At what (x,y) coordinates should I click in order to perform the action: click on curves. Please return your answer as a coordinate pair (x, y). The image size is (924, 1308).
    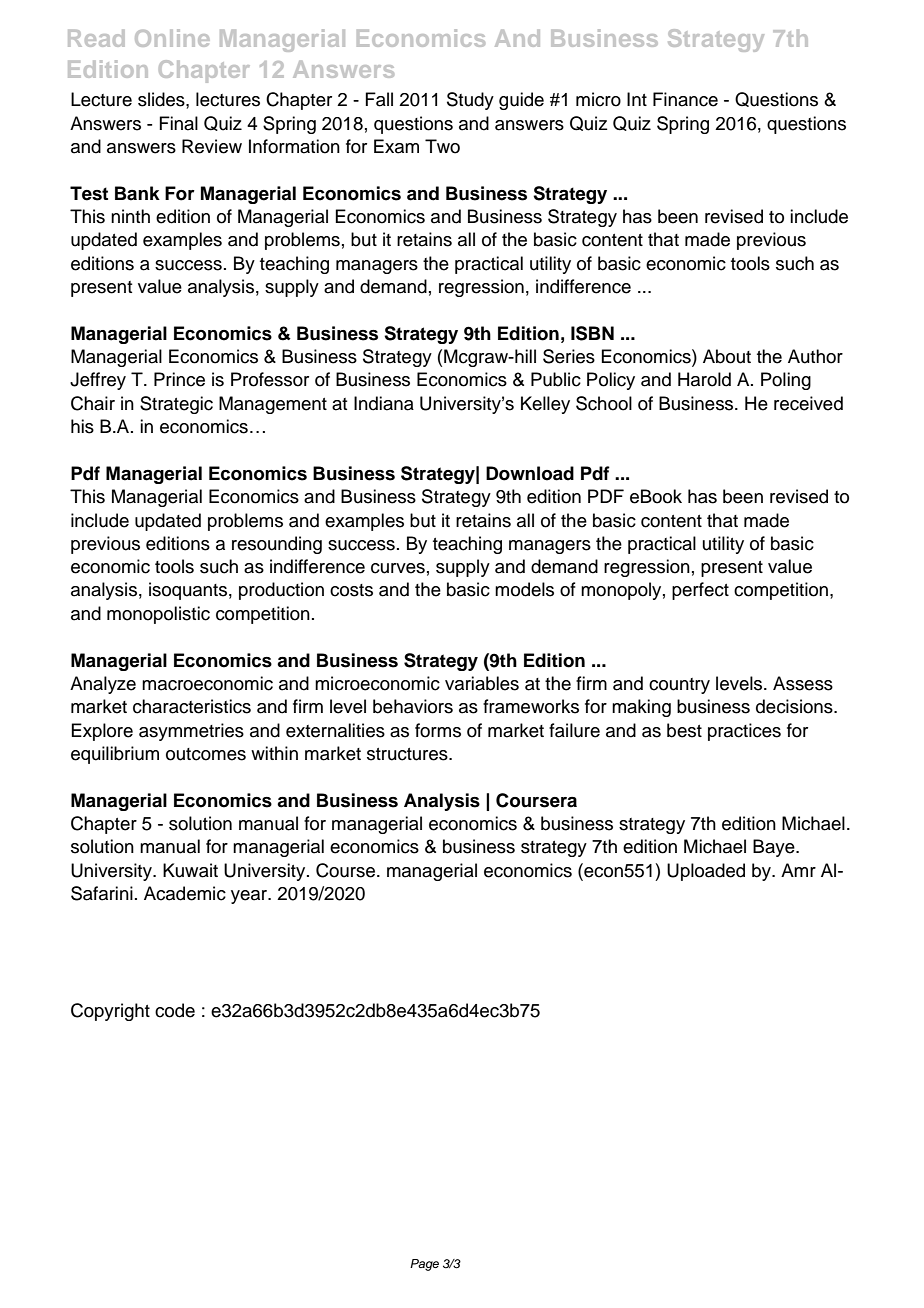
    Looking at the image, I should click on (398, 568).
